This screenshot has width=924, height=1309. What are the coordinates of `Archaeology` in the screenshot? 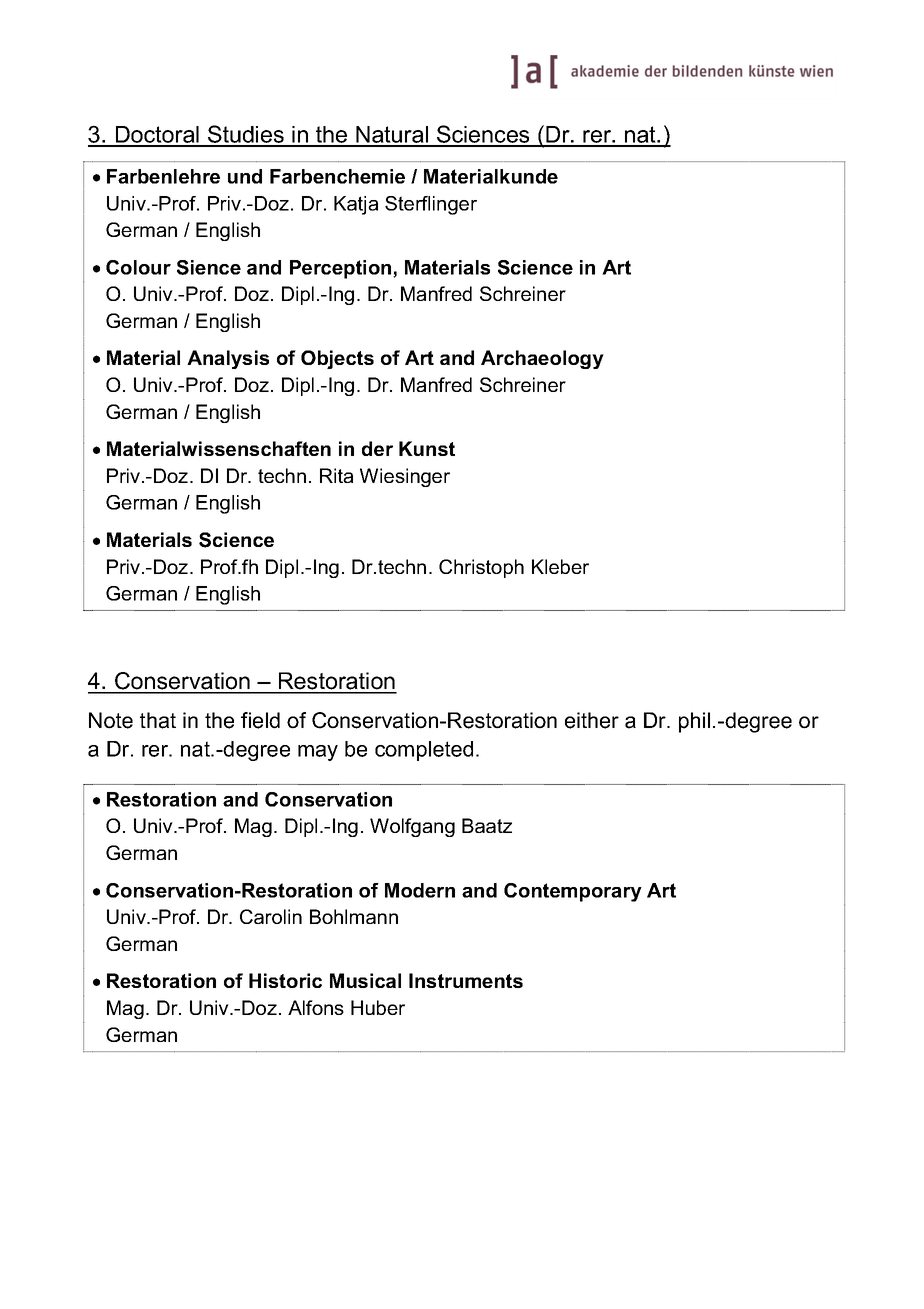 It's located at (542, 359).
